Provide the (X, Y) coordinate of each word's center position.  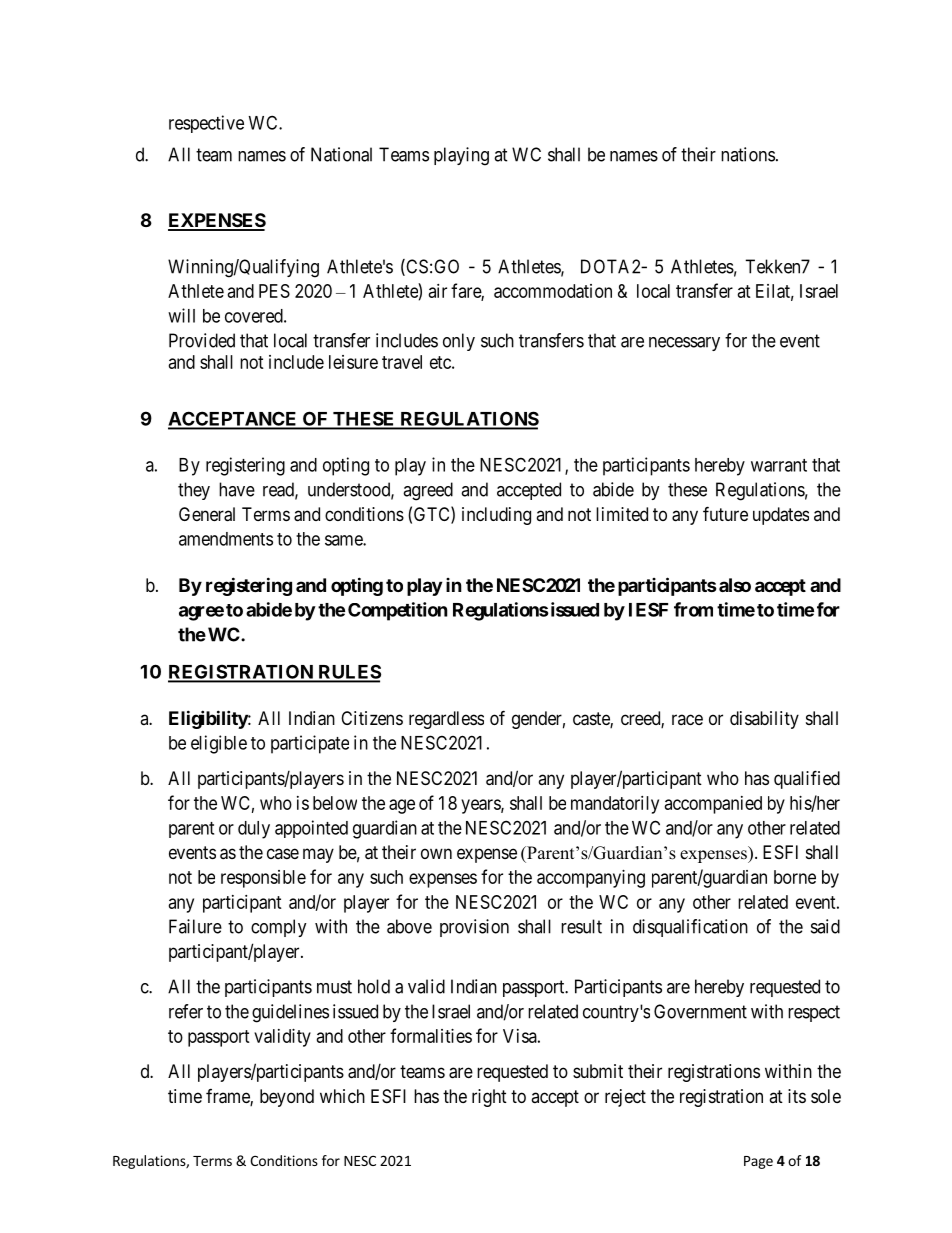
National (341, 154)
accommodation (553, 291)
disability (764, 720)
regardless (446, 720)
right (489, 1098)
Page (758, 1162)
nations (748, 154)
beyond (287, 1098)
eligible (219, 744)
